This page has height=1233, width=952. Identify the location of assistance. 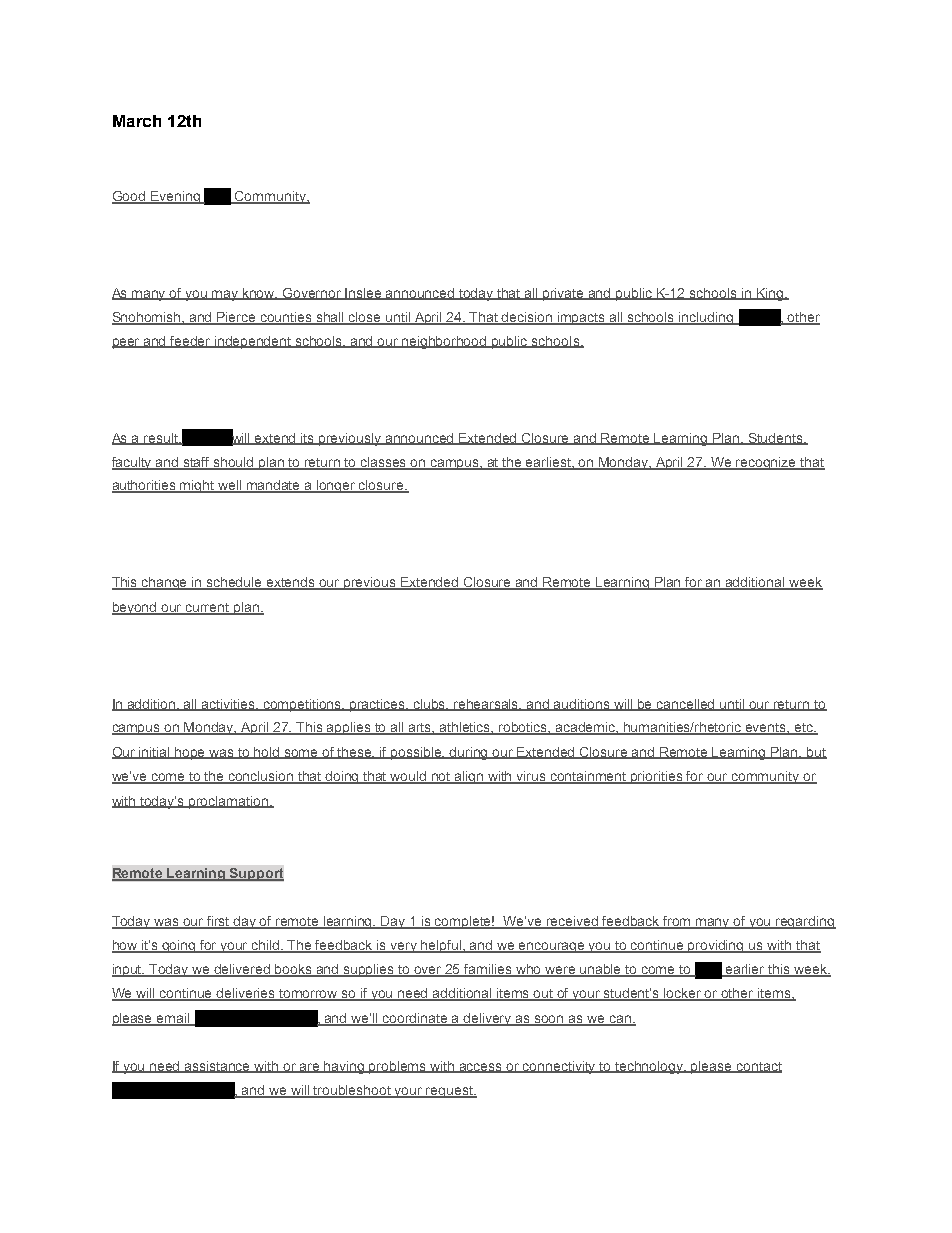
(218, 1067).
